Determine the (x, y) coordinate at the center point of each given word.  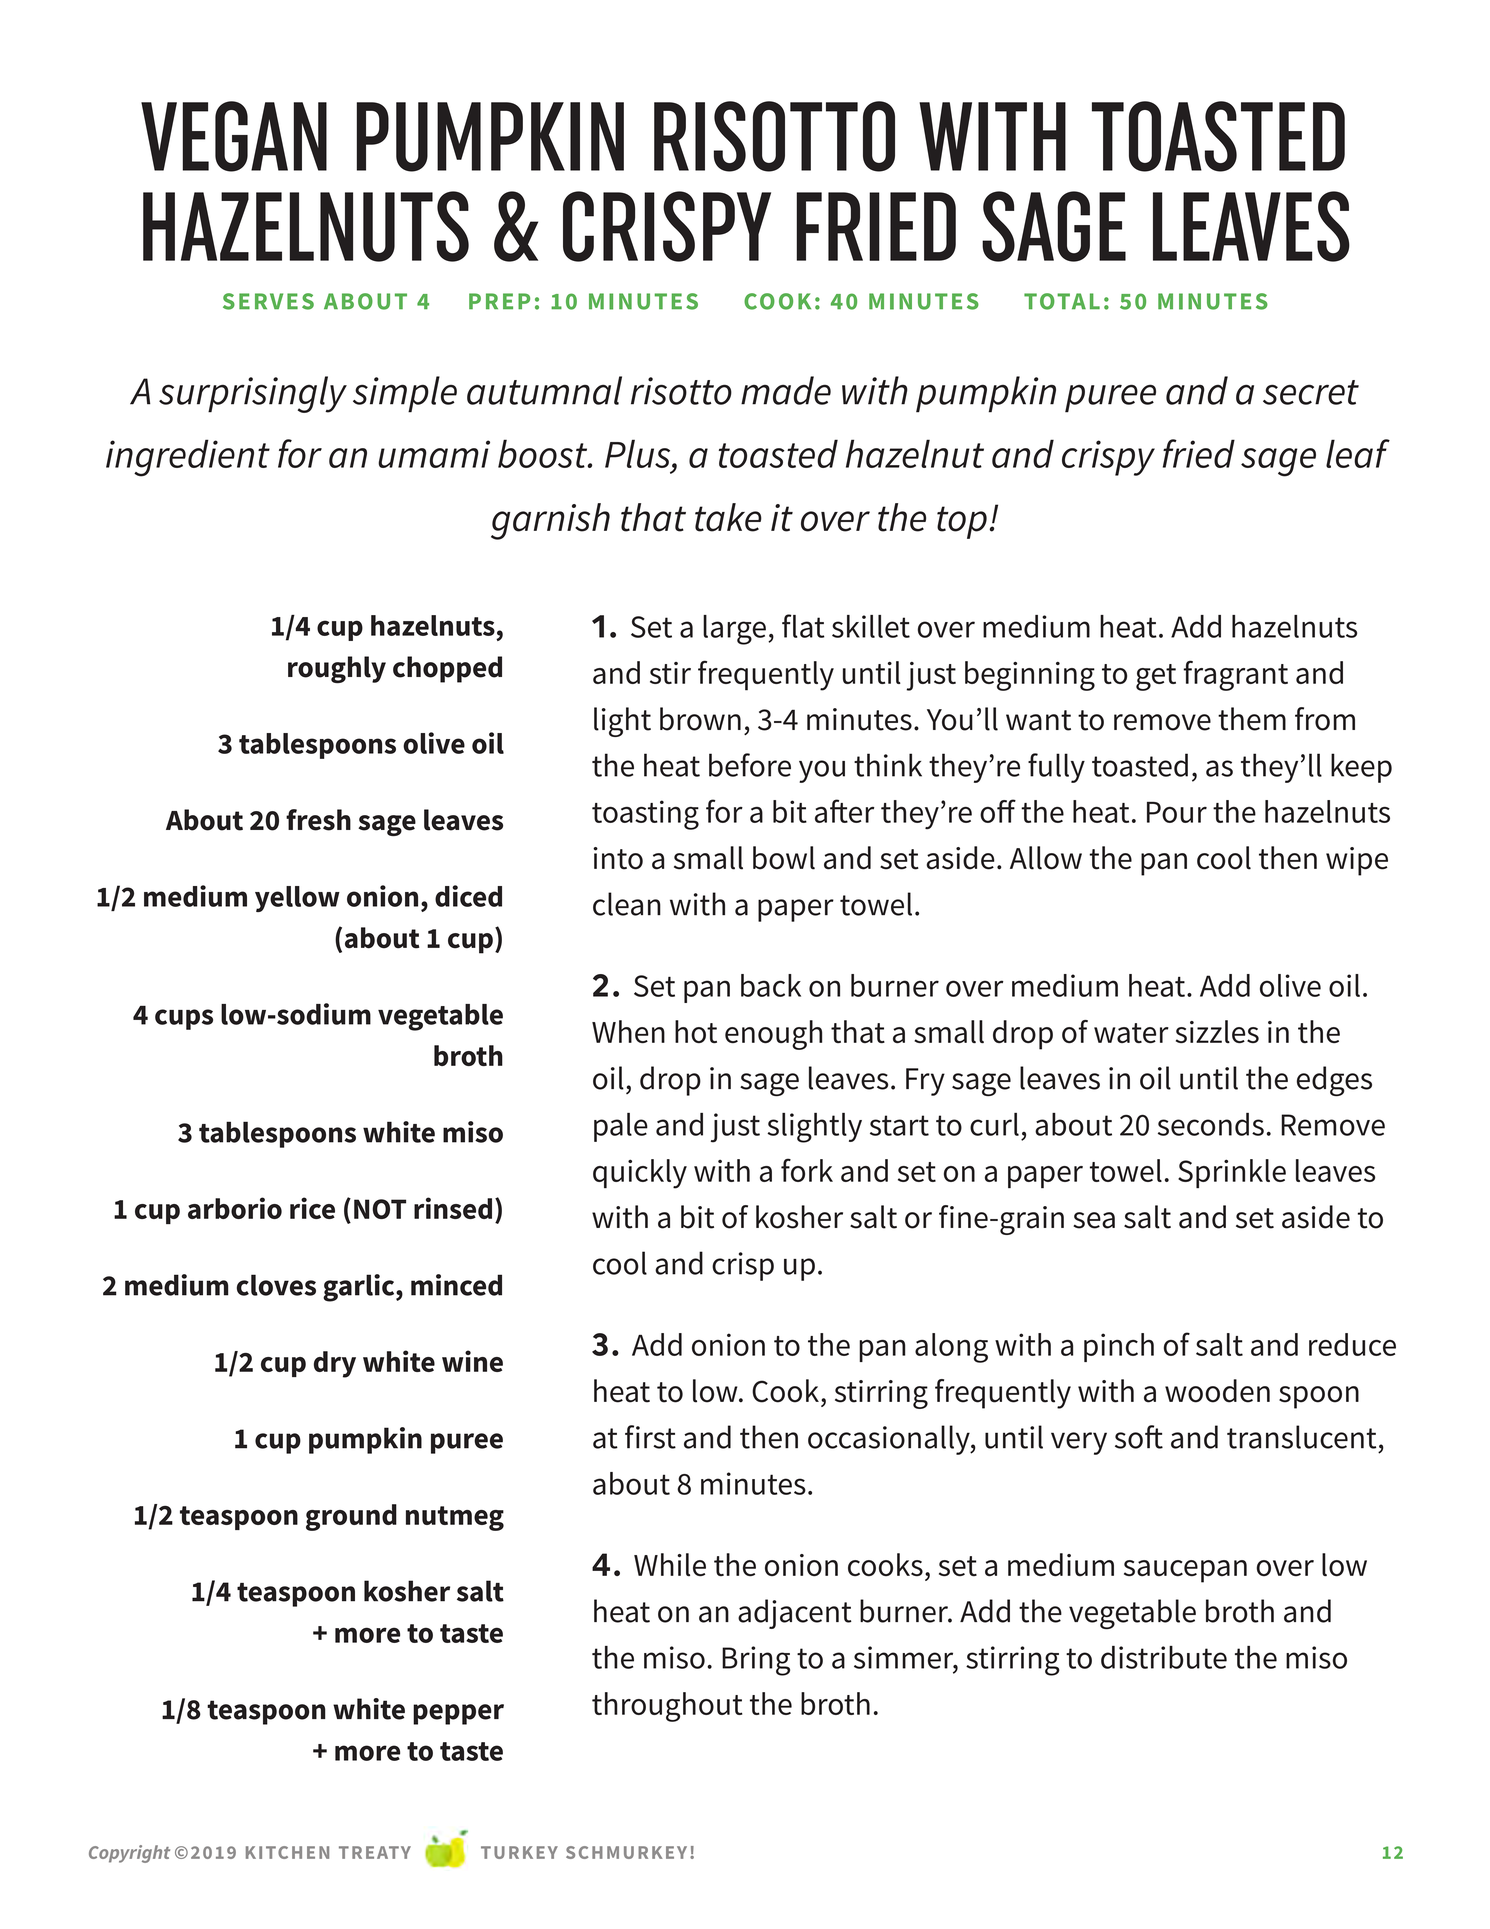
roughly (337, 669)
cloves (276, 1285)
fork (807, 1170)
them (1252, 719)
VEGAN (234, 136)
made (786, 390)
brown (700, 719)
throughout (667, 1707)
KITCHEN (287, 1852)
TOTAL (1062, 301)
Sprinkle (1232, 1173)
